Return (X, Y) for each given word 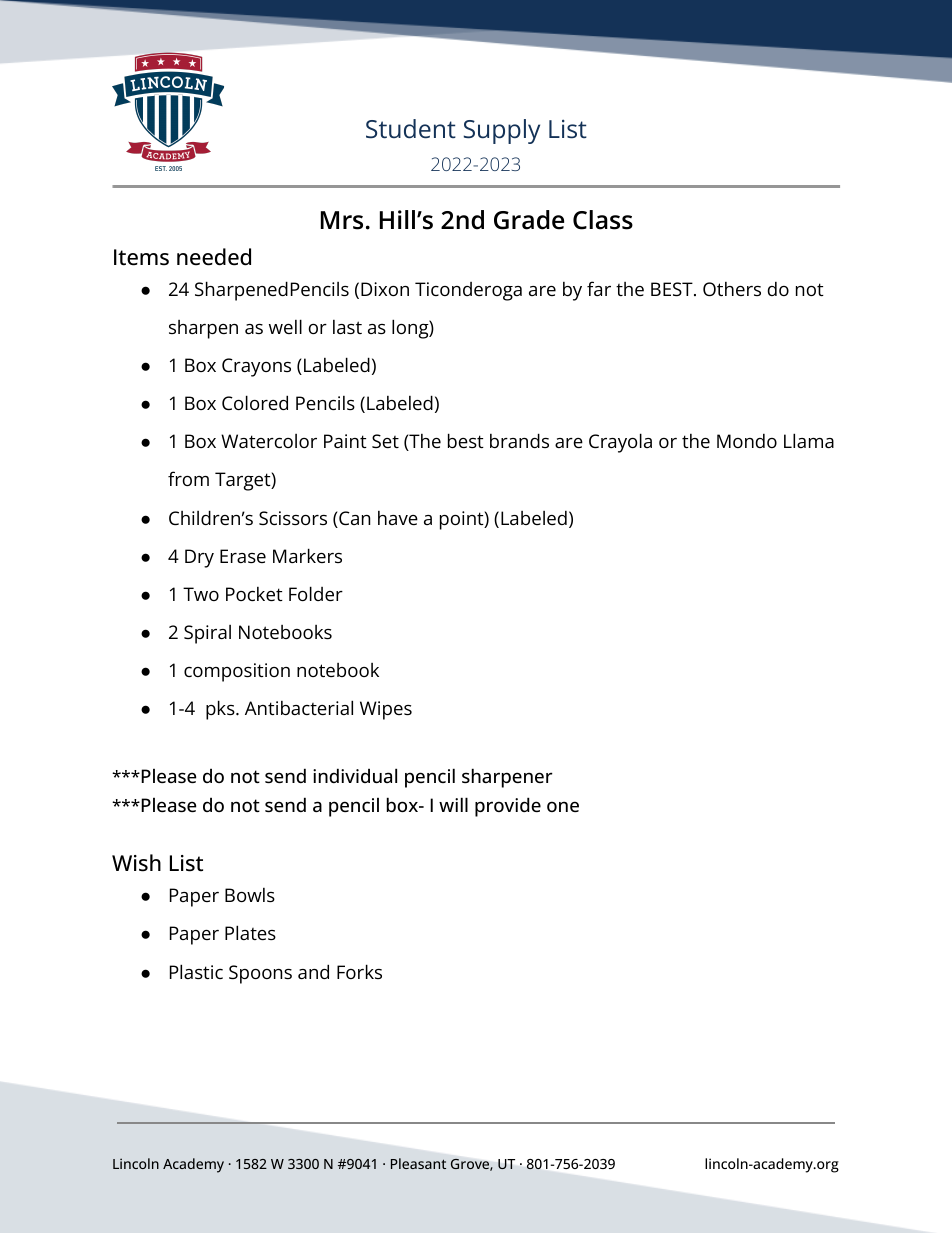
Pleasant (418, 1163)
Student (411, 129)
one (563, 806)
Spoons (260, 974)
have (398, 518)
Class (603, 220)
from (188, 478)
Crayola (620, 443)
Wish (136, 863)
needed (214, 257)
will (453, 804)
